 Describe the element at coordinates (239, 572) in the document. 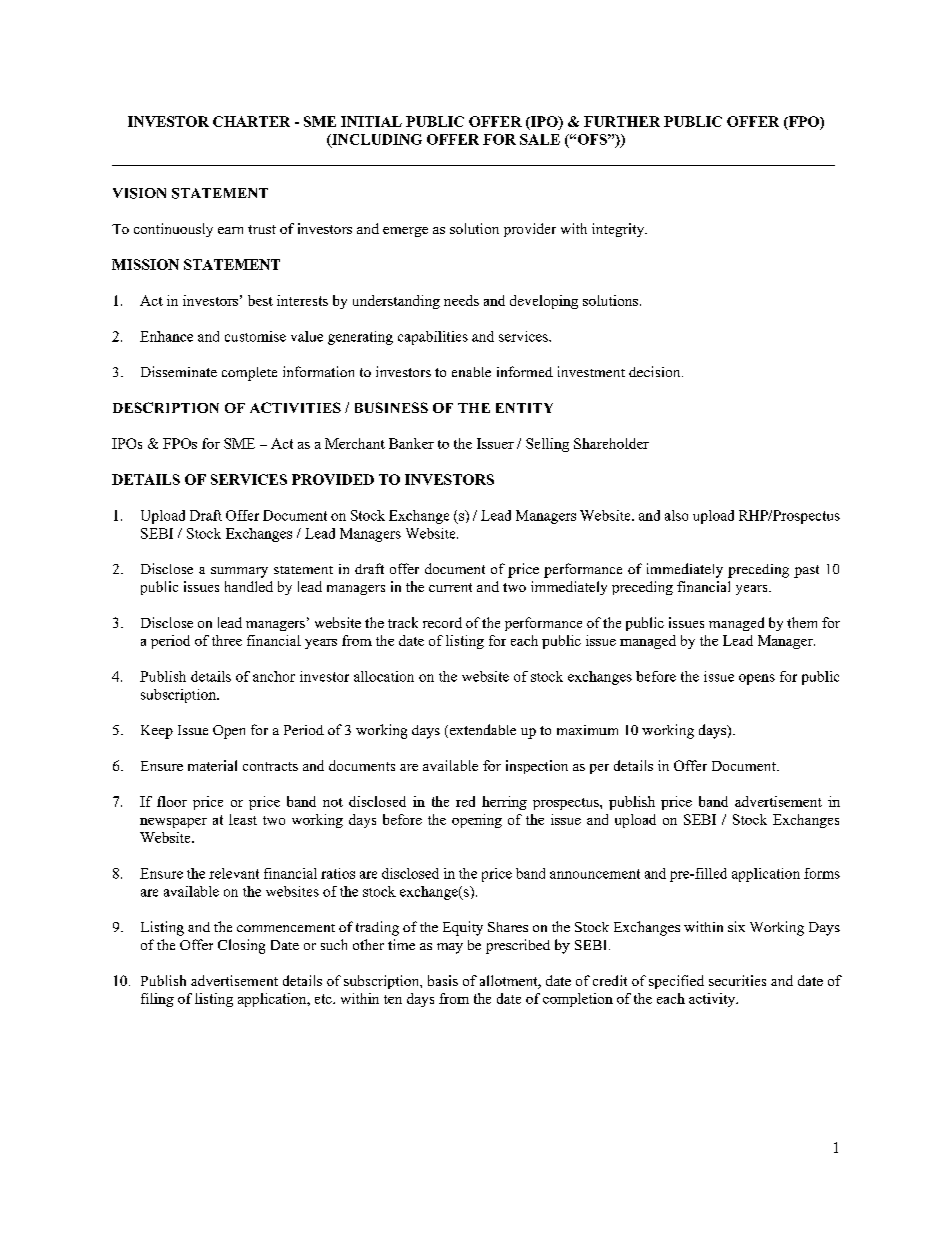

I see `summary` at that location.
